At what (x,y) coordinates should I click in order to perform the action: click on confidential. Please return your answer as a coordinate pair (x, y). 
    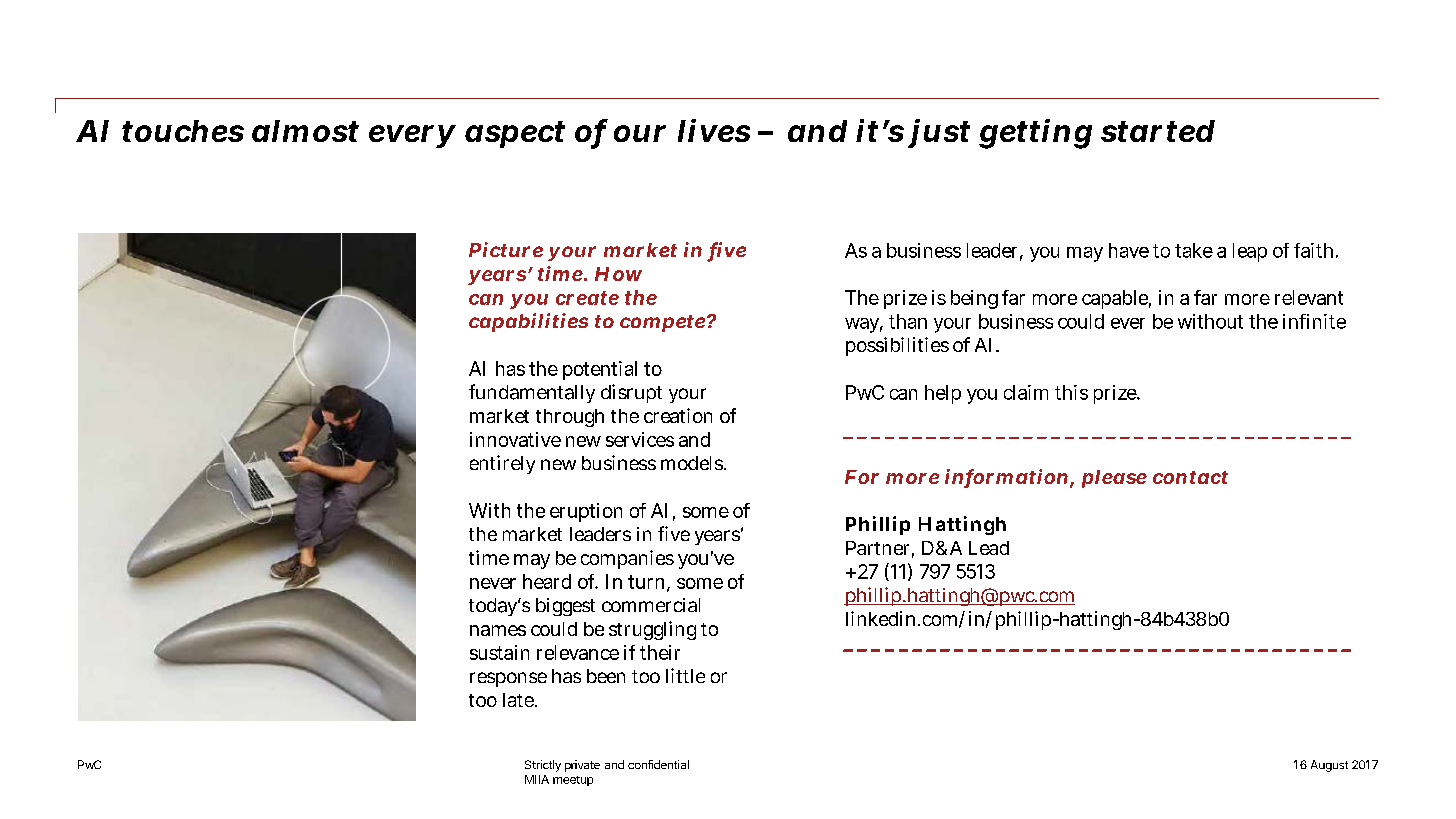
    Looking at the image, I should click on (658, 764).
